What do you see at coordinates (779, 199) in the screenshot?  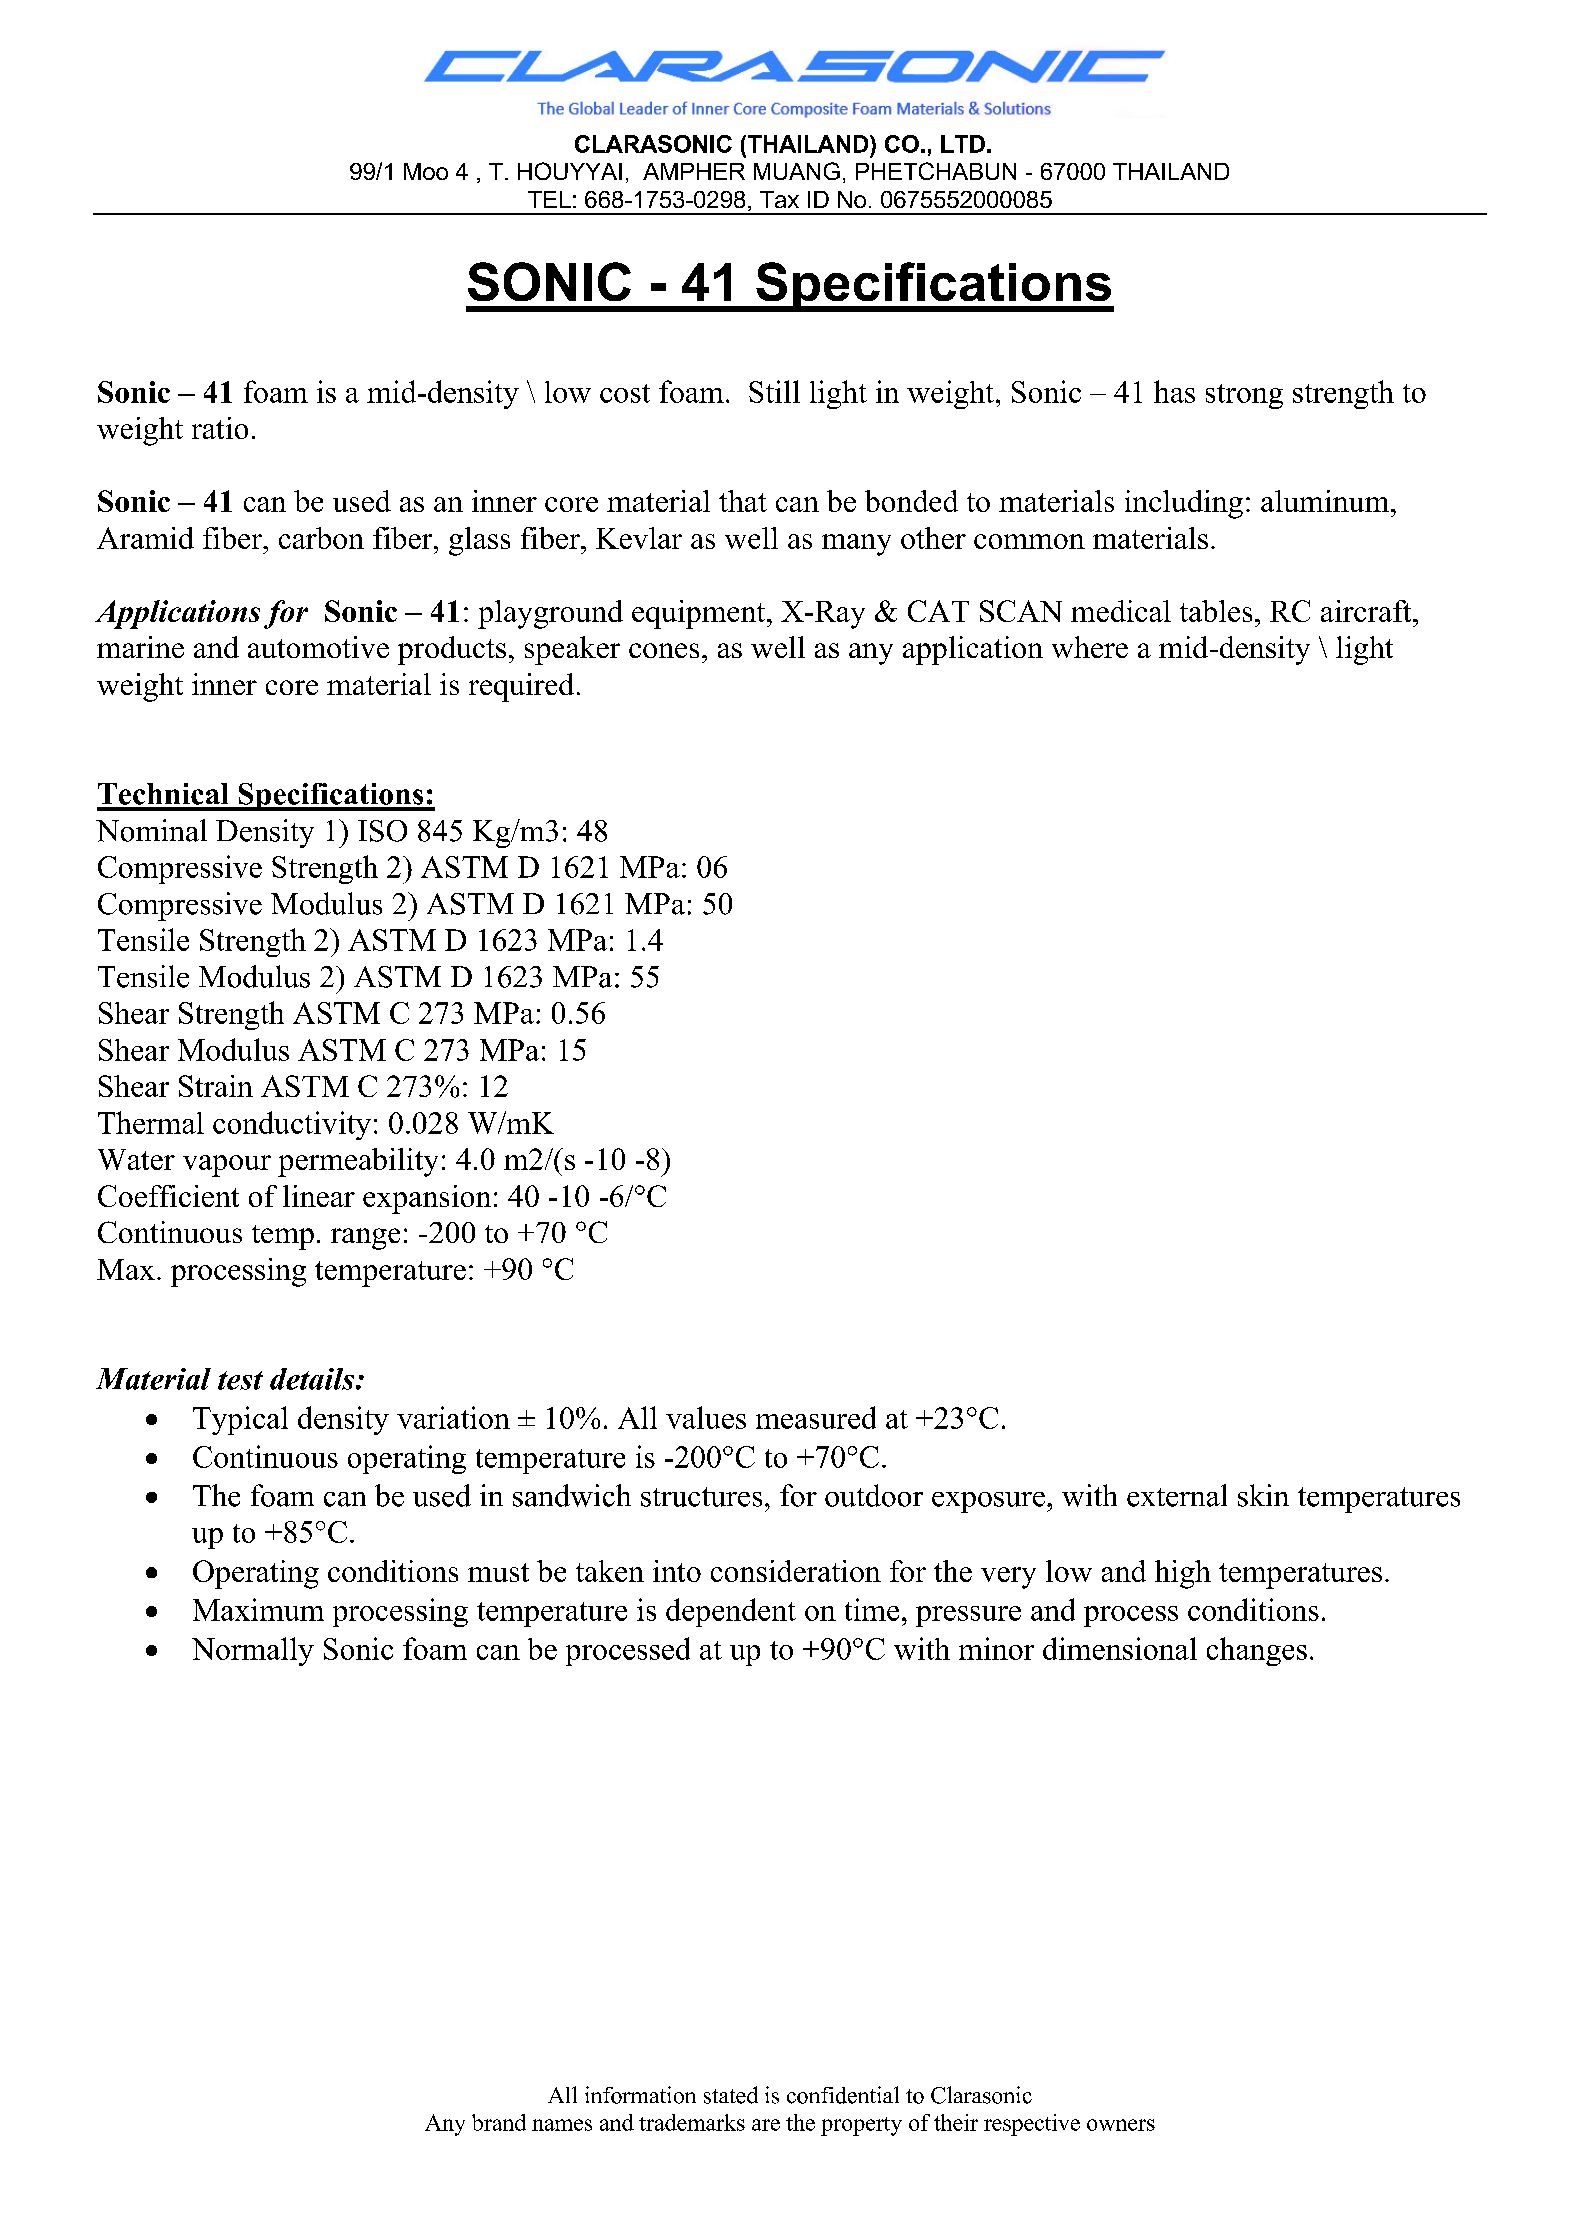 I see `Tax` at bounding box center [779, 199].
